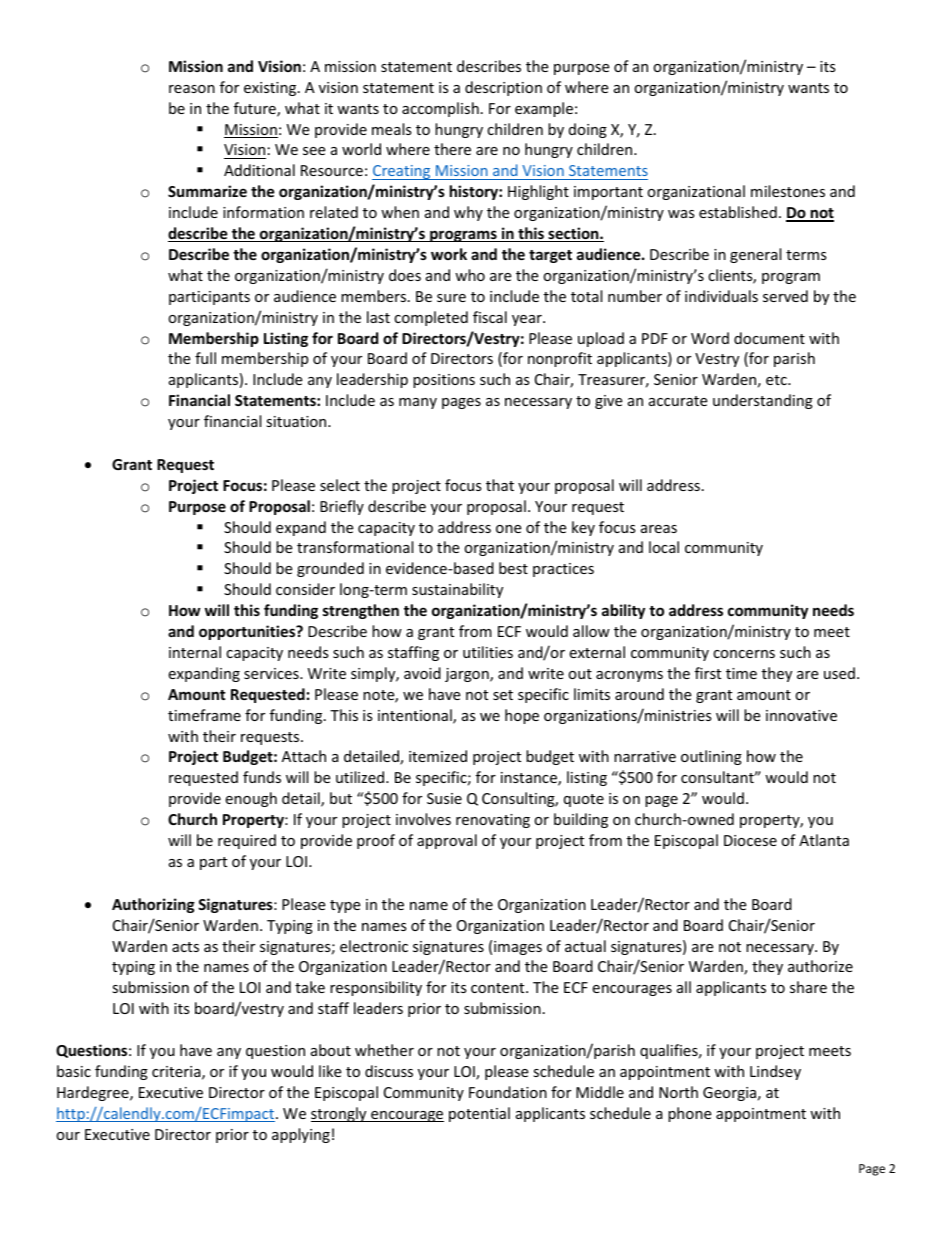 This screenshot has width=952, height=1233. I want to click on document, so click(769, 338).
